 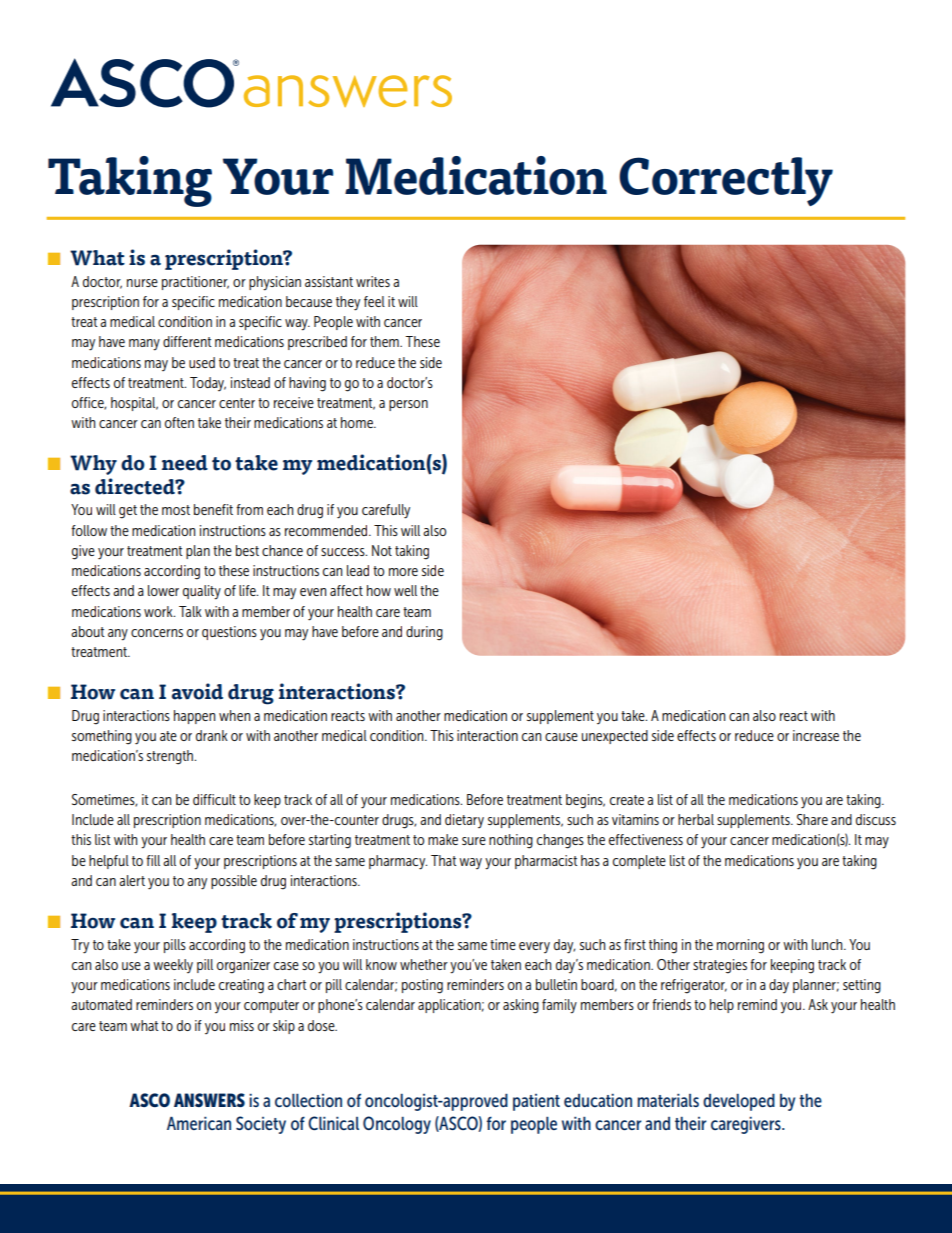 I want to click on fill, so click(x=153, y=860).
